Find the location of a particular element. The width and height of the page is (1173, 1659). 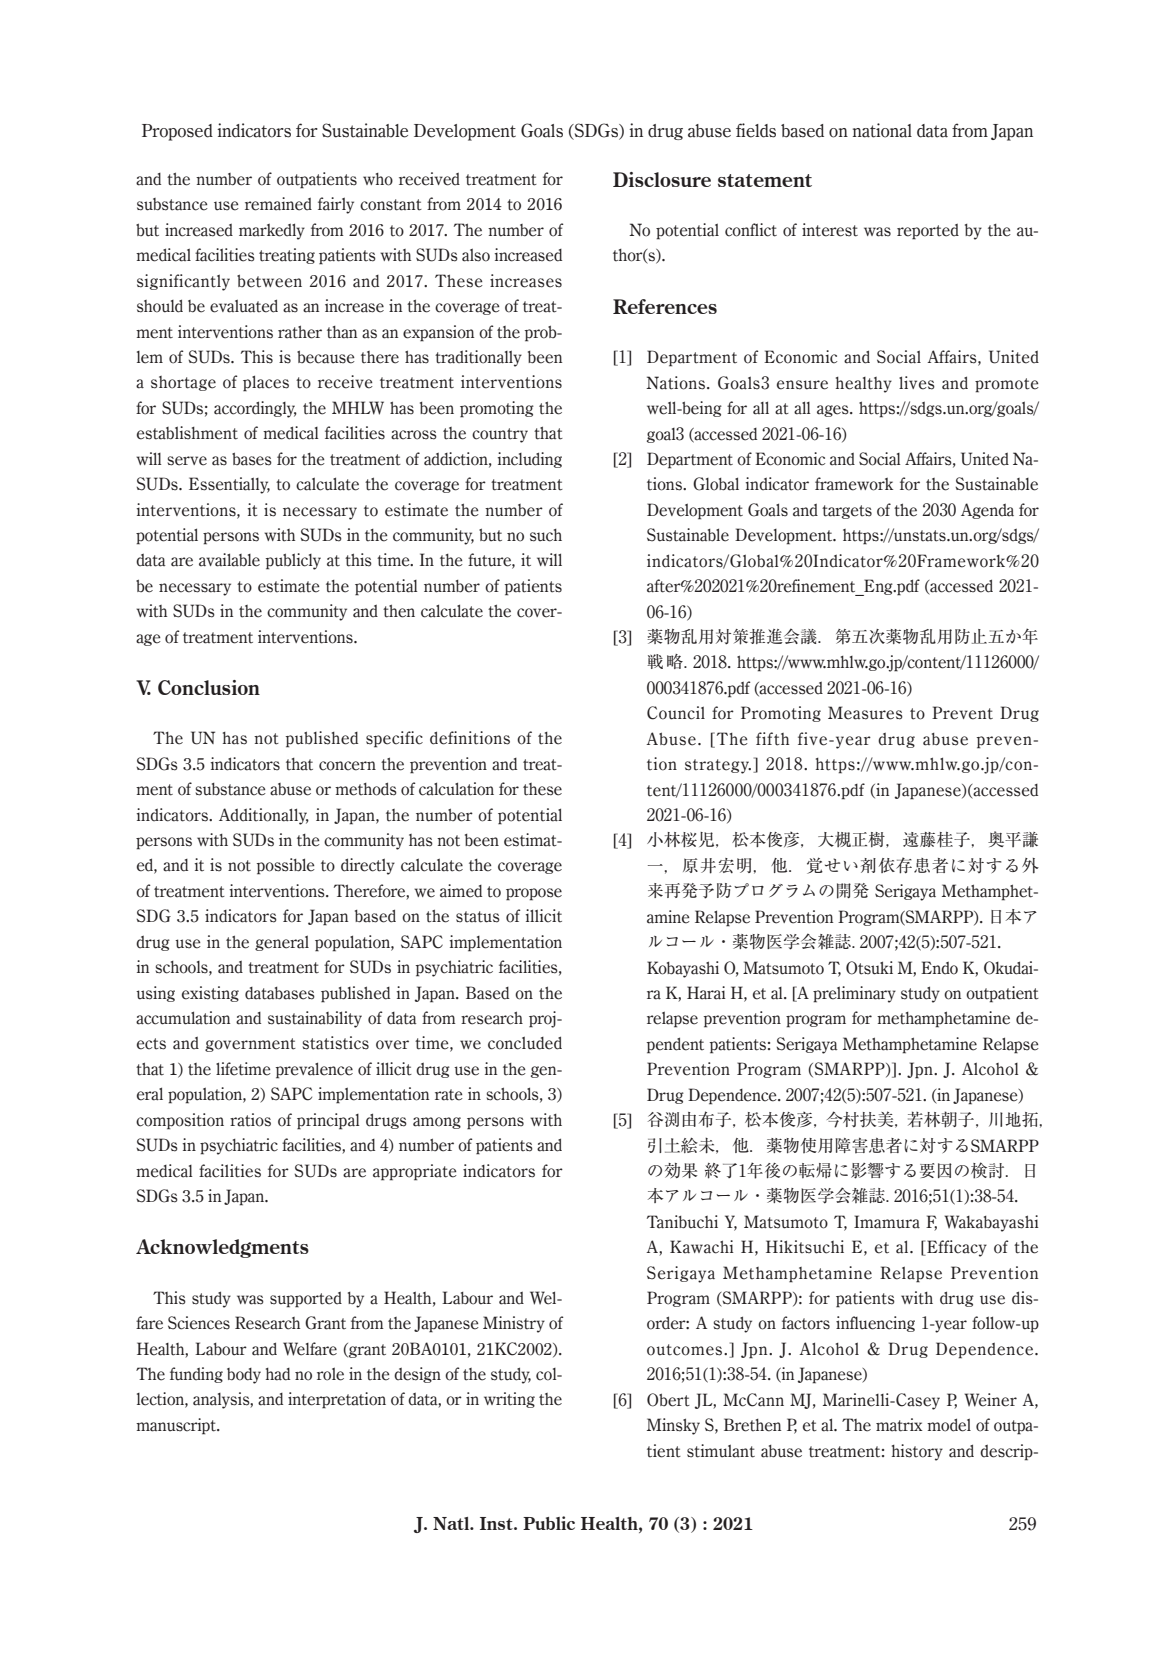

Measures is located at coordinates (865, 713).
